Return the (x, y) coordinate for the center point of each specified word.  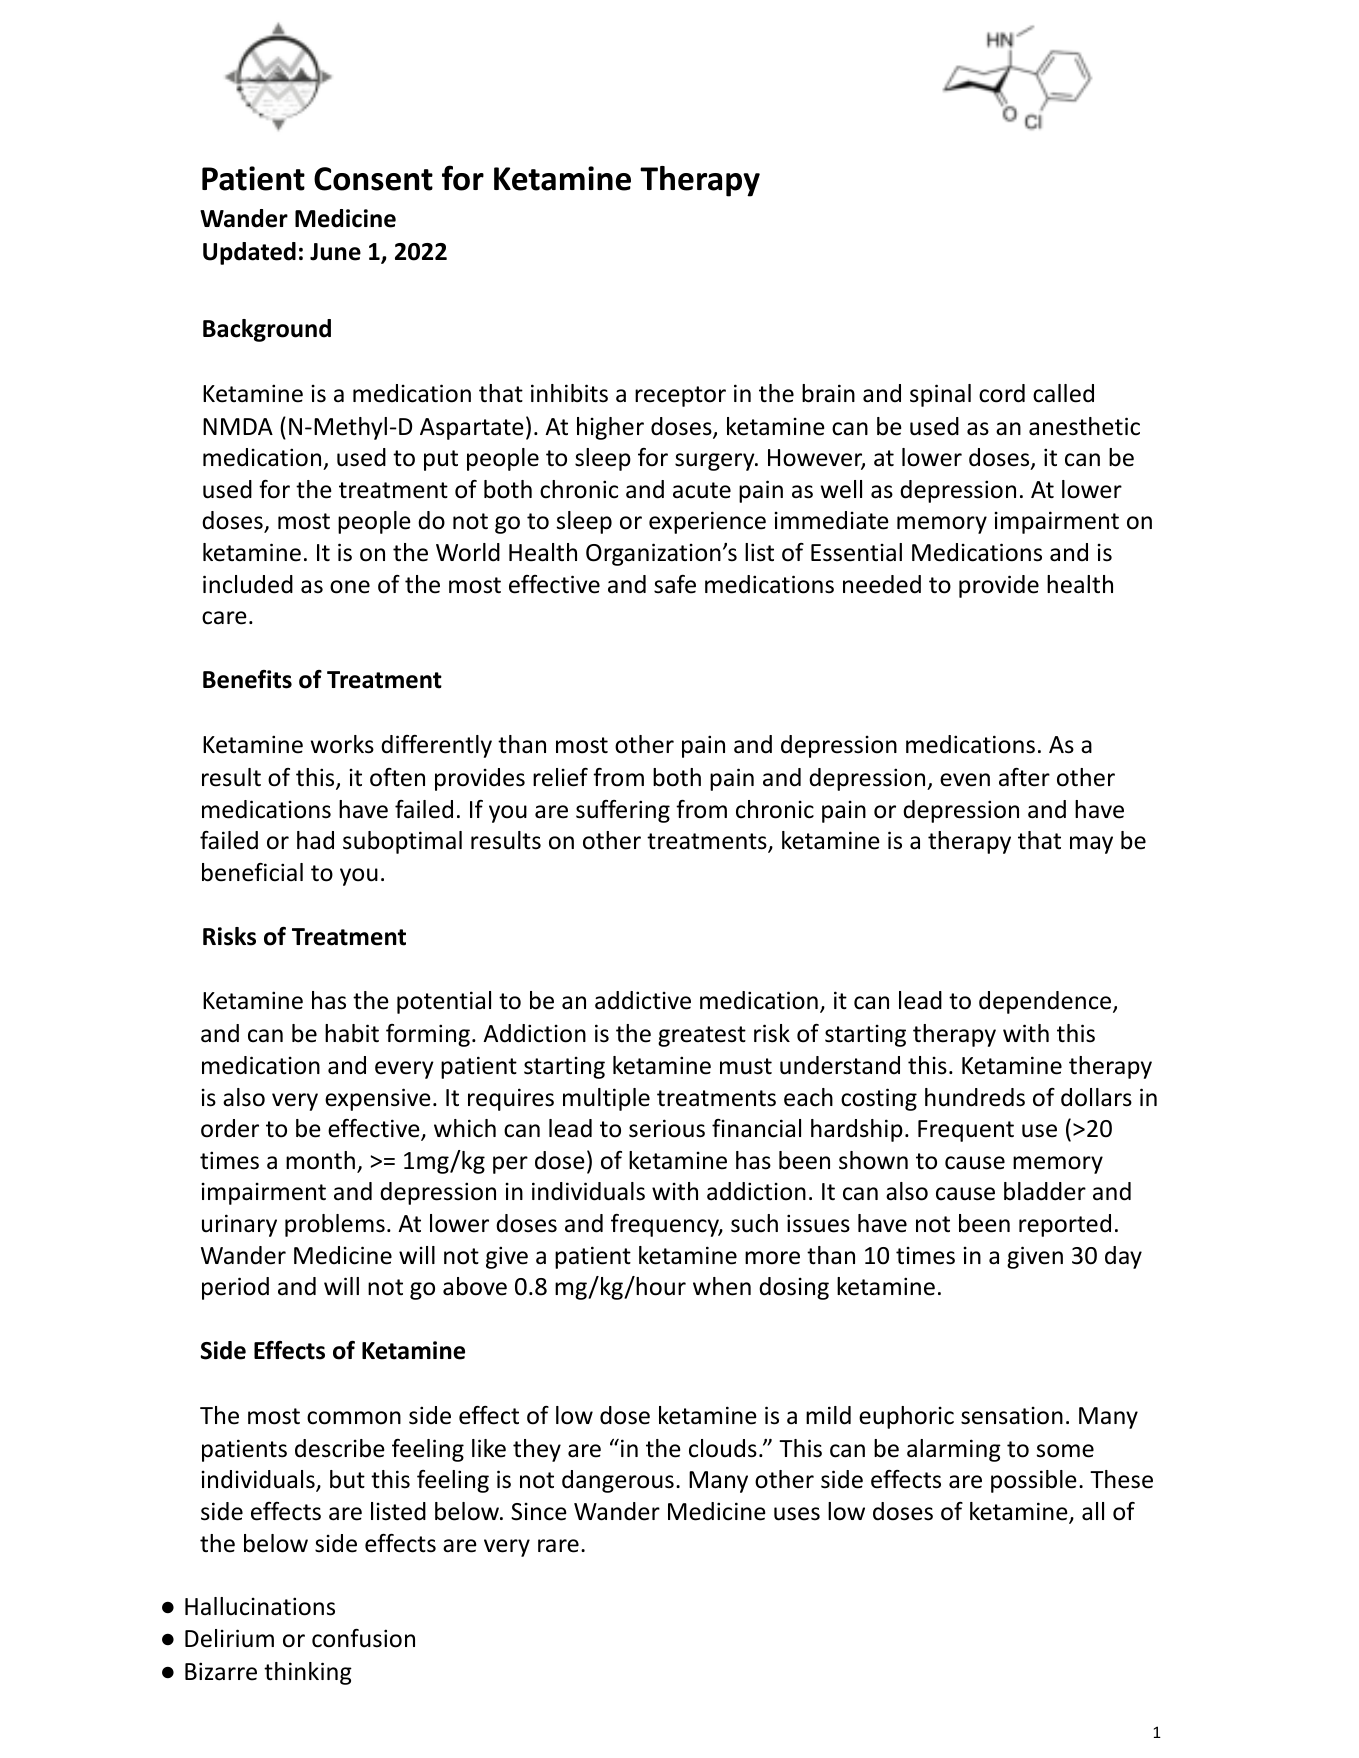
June (335, 252)
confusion (363, 1638)
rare (558, 1546)
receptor (680, 396)
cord (1002, 393)
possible (1034, 1481)
